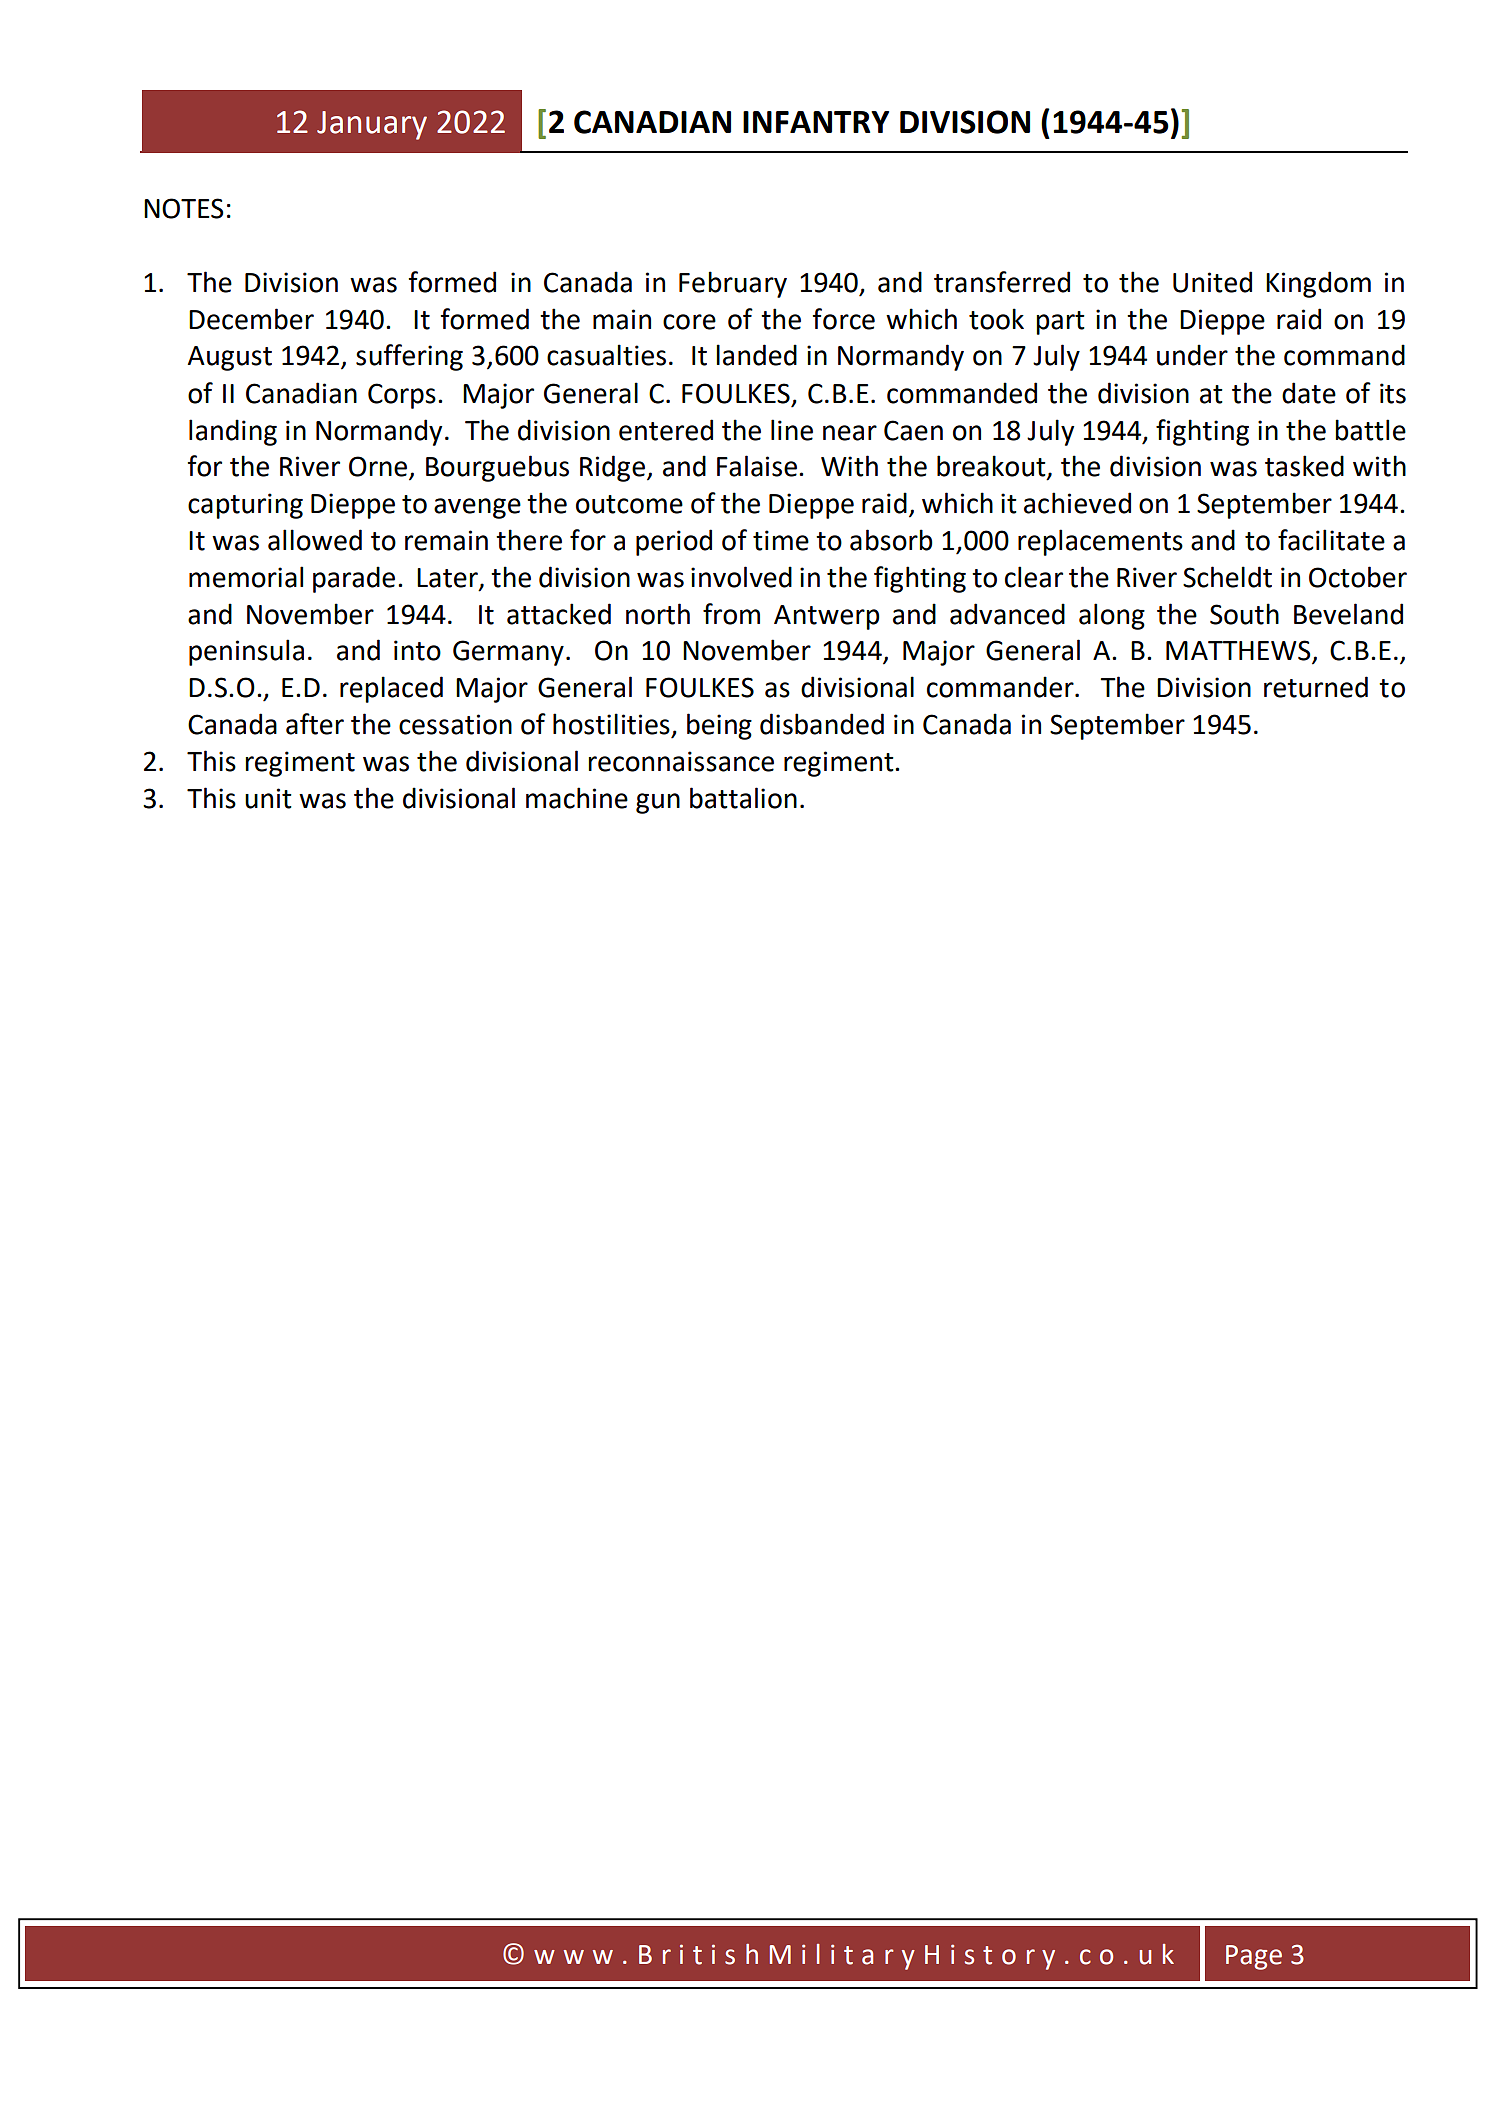  What do you see at coordinates (816, 122) in the screenshot?
I see `INFANTRY` at bounding box center [816, 122].
